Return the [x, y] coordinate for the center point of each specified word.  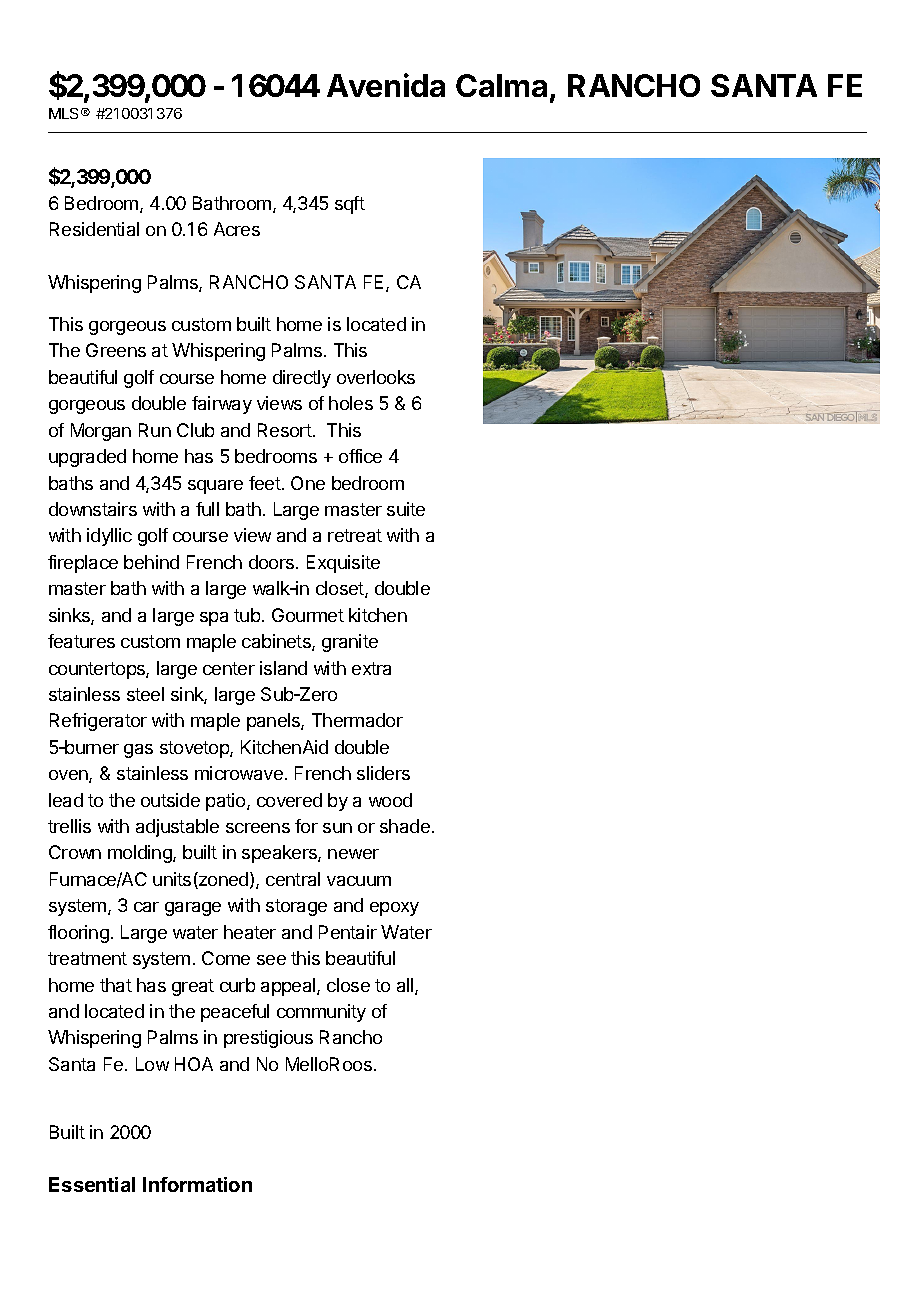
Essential [92, 1184]
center [229, 668]
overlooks [376, 377]
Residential [94, 229]
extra [371, 668]
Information [197, 1184]
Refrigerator [98, 722]
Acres [237, 229]
